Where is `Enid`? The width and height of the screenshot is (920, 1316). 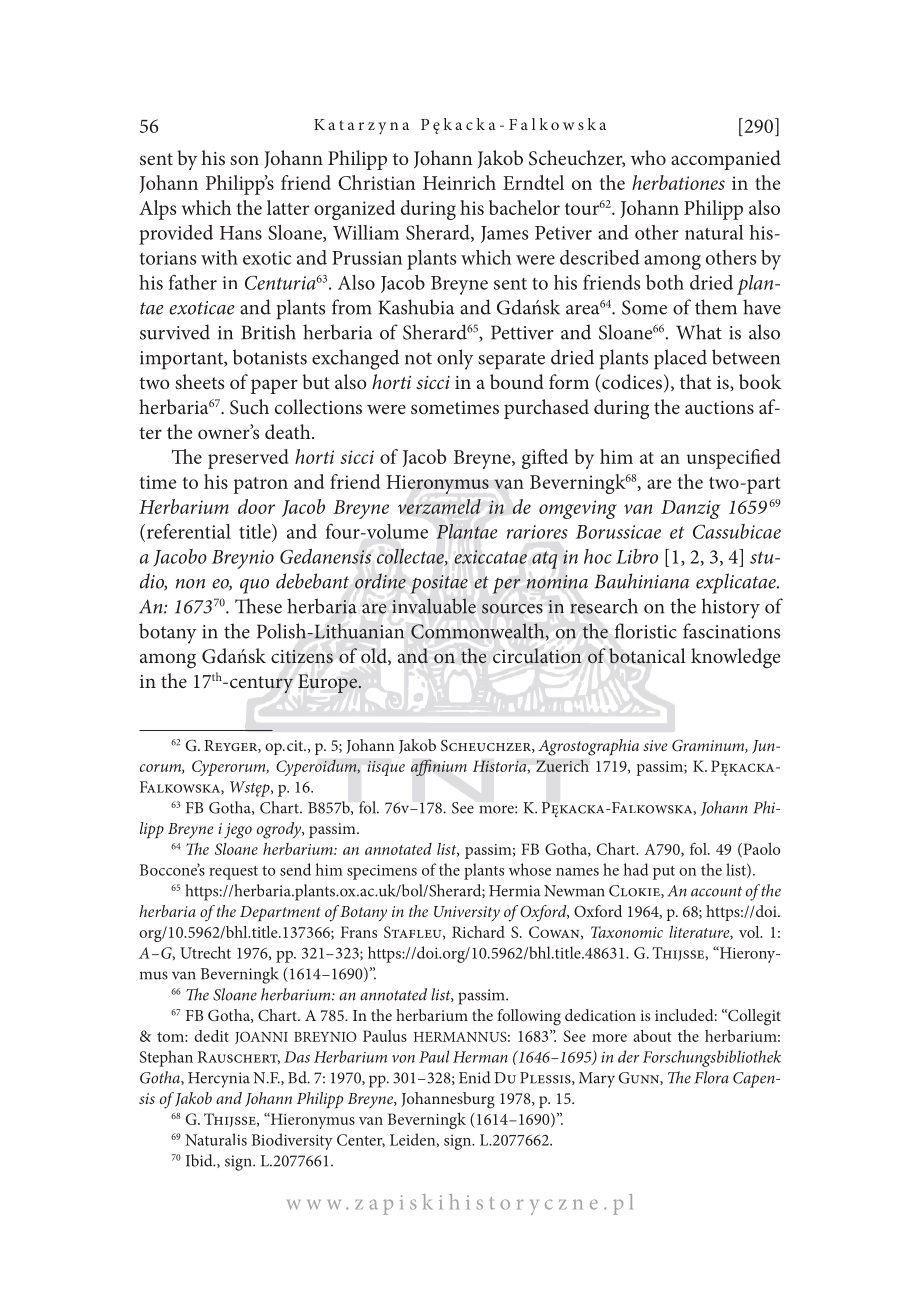
Enid is located at coordinates (475, 1077).
